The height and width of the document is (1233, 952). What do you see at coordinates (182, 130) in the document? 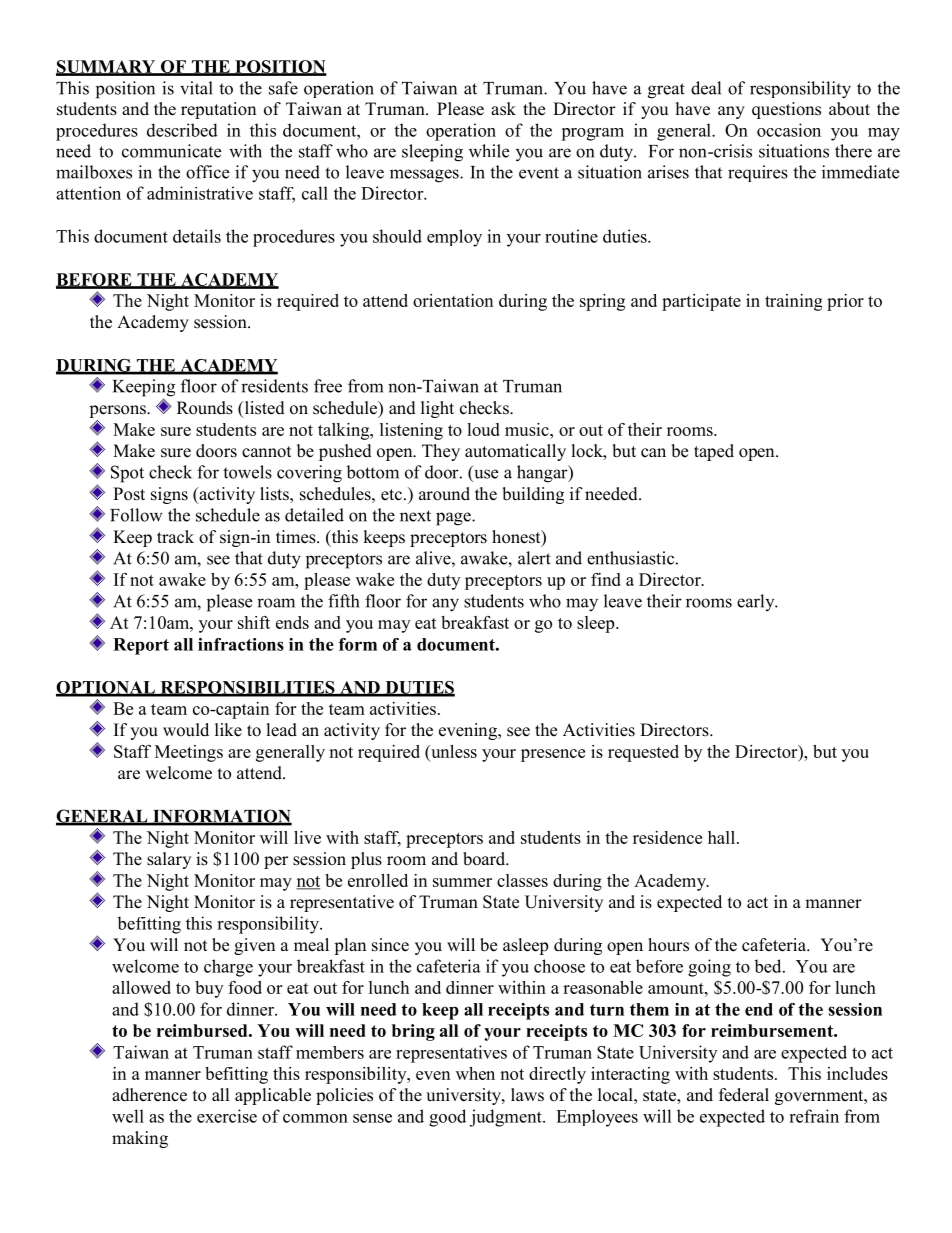
I see `described` at bounding box center [182, 130].
